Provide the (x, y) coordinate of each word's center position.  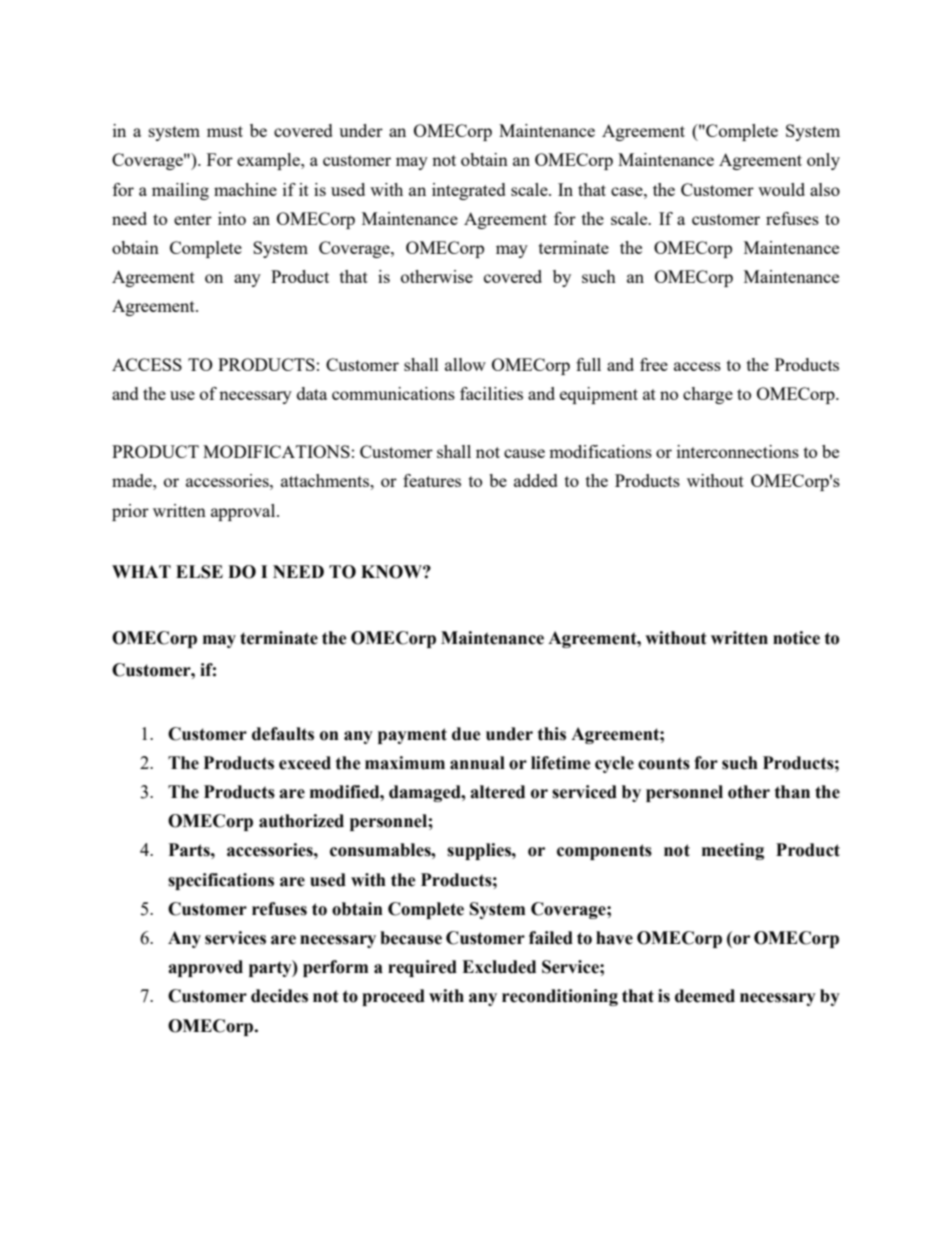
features (432, 480)
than (792, 792)
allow (465, 364)
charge (708, 395)
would (781, 189)
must (225, 131)
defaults (283, 734)
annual (477, 763)
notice (796, 638)
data (312, 393)
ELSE (199, 572)
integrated (469, 191)
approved (205, 968)
